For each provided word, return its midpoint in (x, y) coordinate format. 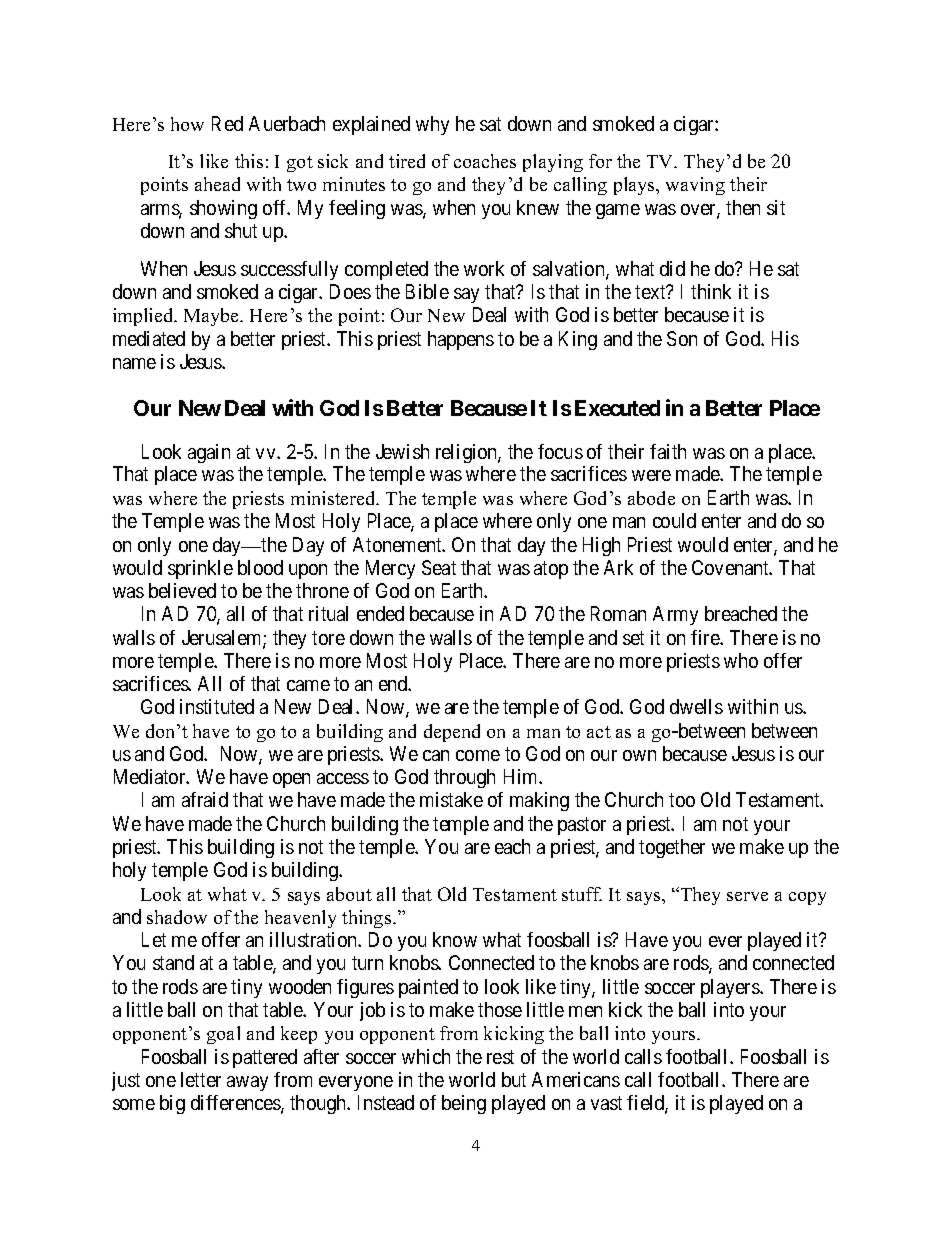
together (672, 848)
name (134, 363)
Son (682, 338)
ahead (217, 184)
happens (461, 340)
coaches (485, 161)
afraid (205, 799)
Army (675, 615)
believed (182, 590)
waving (695, 186)
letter (201, 1079)
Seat (439, 567)
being (464, 1104)
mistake (451, 799)
